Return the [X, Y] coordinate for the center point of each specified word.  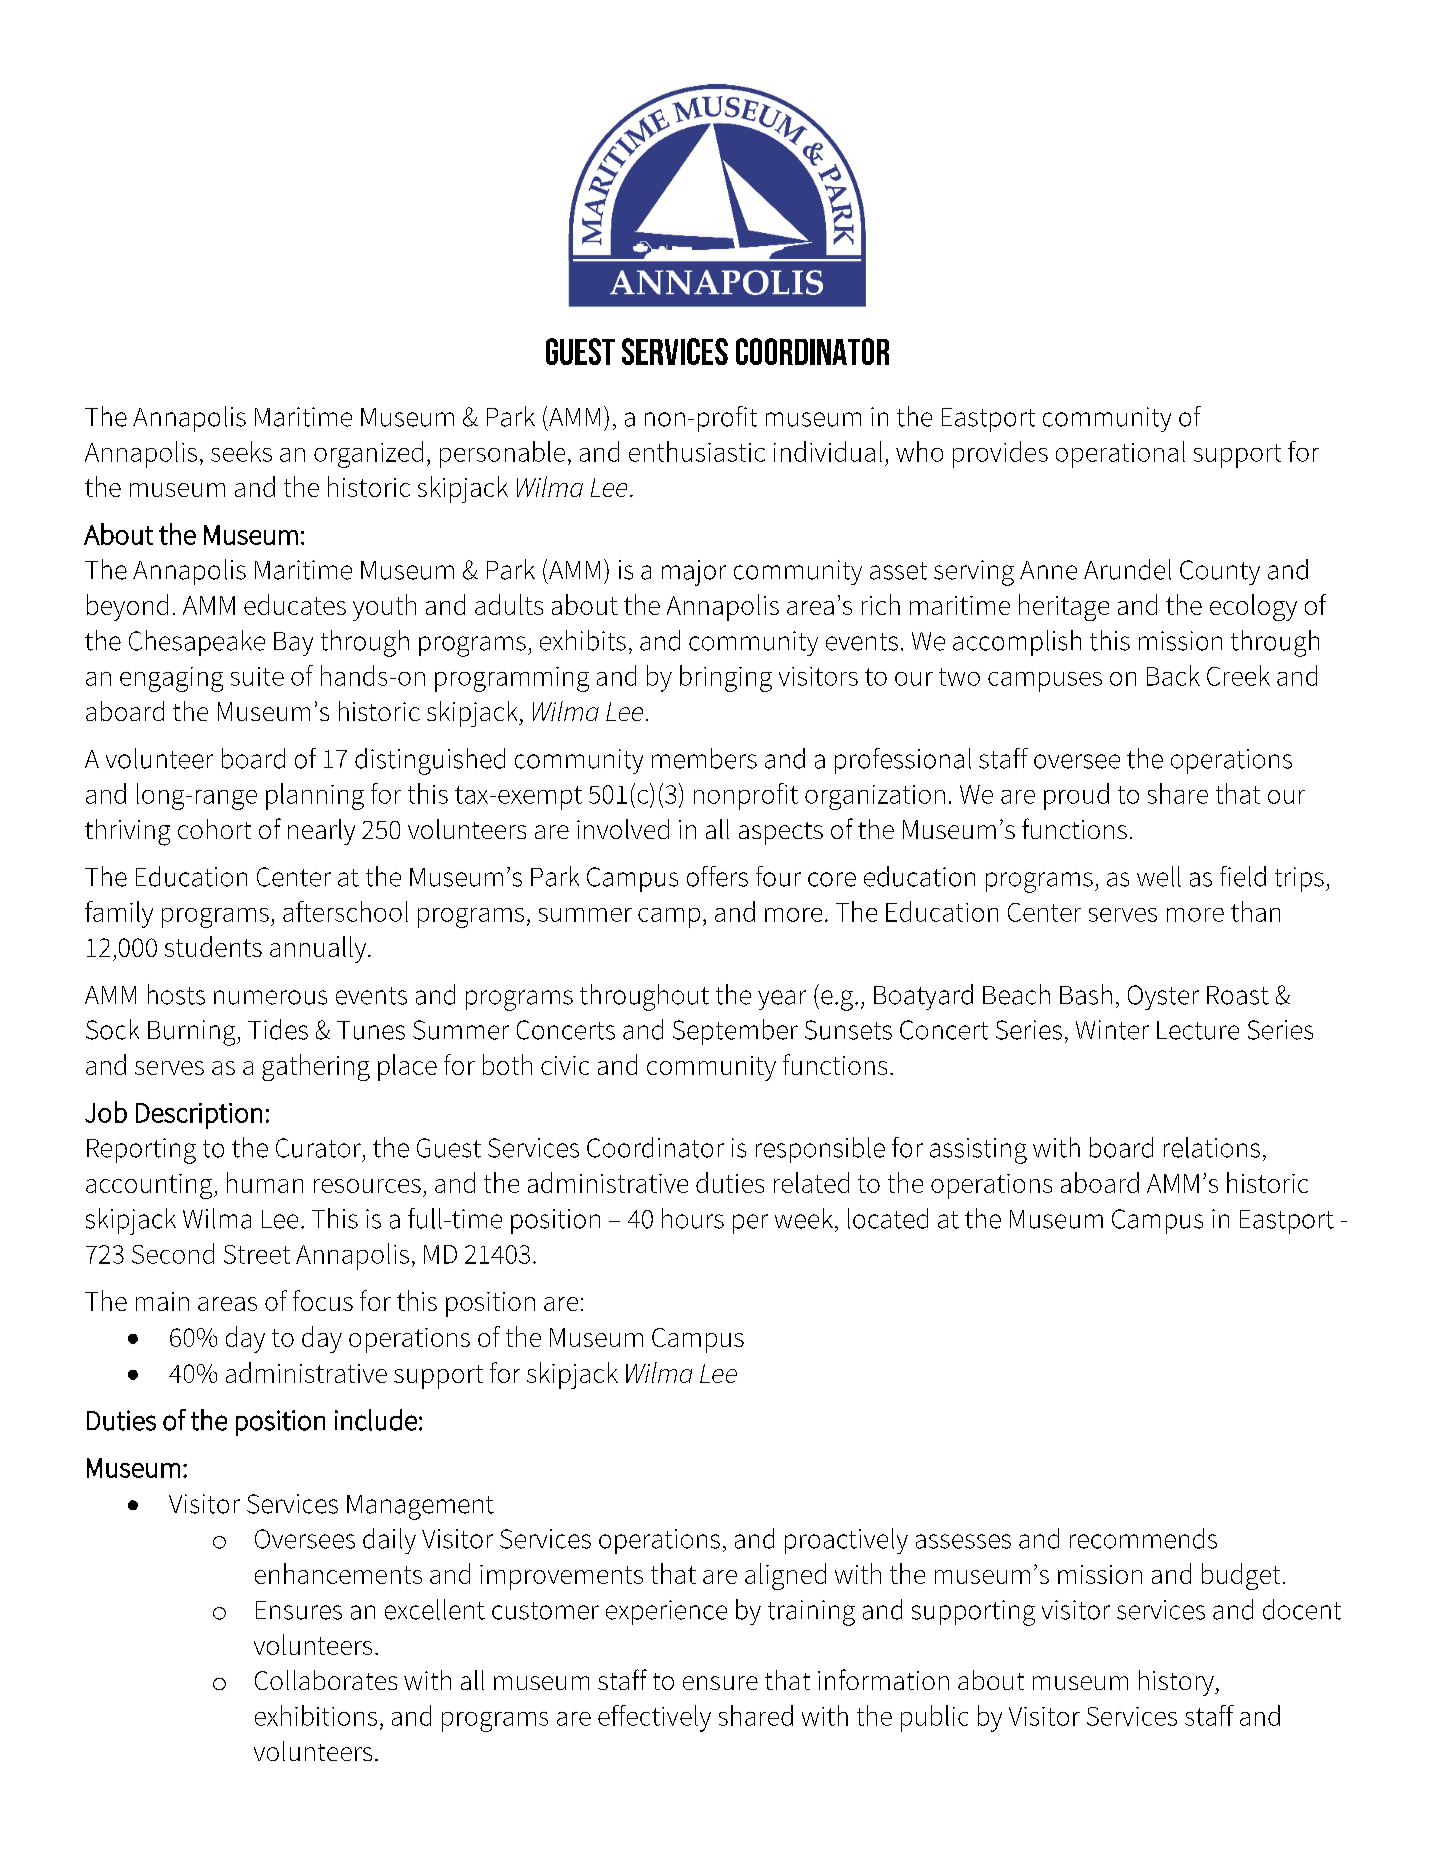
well [1159, 876]
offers [717, 876]
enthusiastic [697, 451]
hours [693, 1218]
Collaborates [326, 1680]
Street [257, 1254]
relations [1212, 1147]
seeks [241, 451]
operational [1120, 454]
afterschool [345, 911]
